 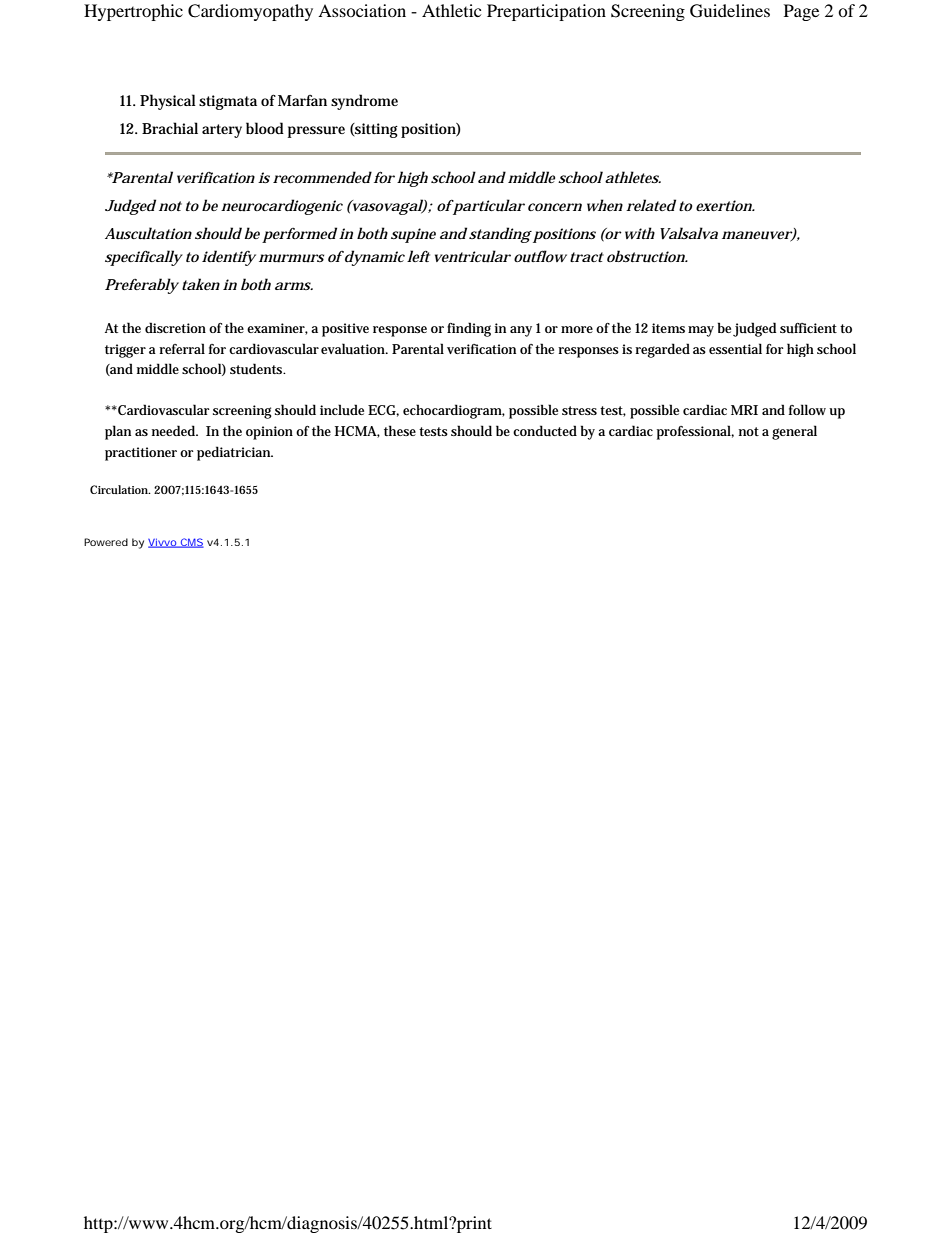 I want to click on left, so click(x=418, y=256).
